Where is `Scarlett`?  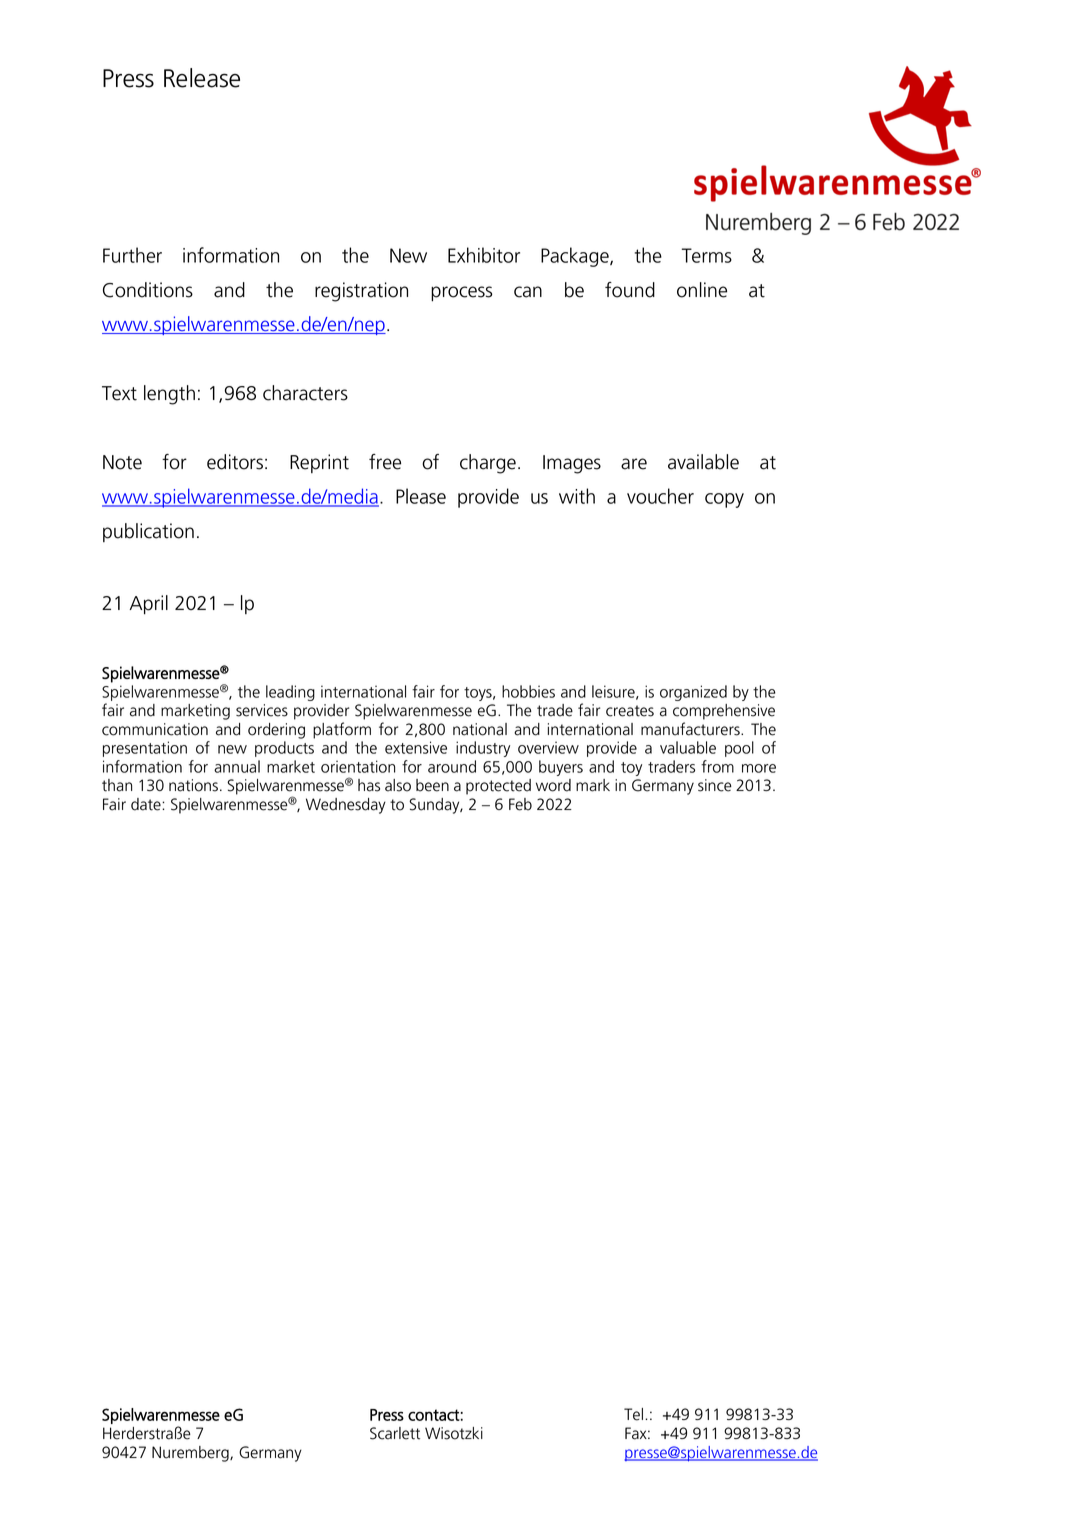 Scarlett is located at coordinates (395, 1433).
